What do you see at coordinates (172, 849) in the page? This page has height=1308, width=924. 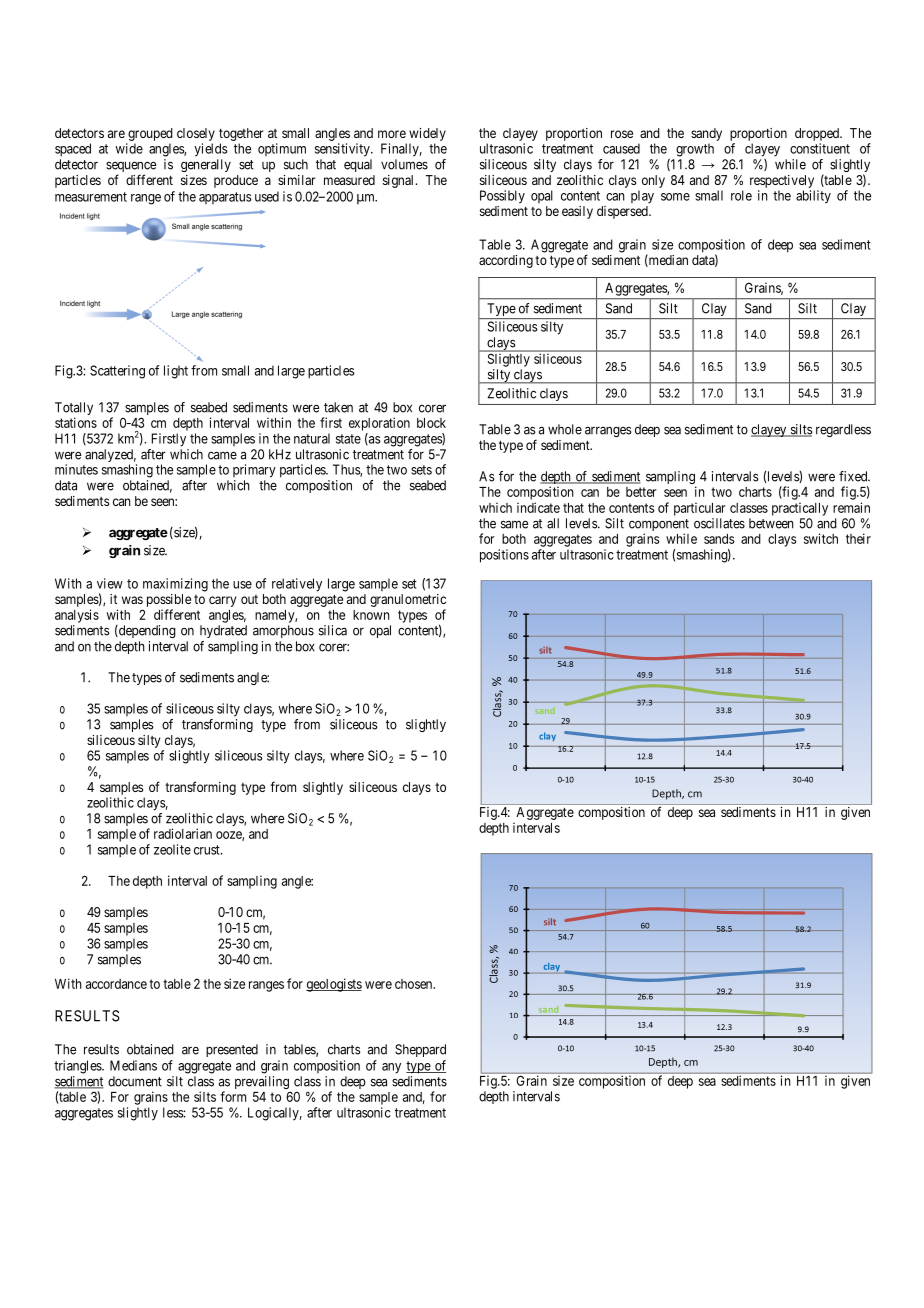 I see `zeolite` at bounding box center [172, 849].
